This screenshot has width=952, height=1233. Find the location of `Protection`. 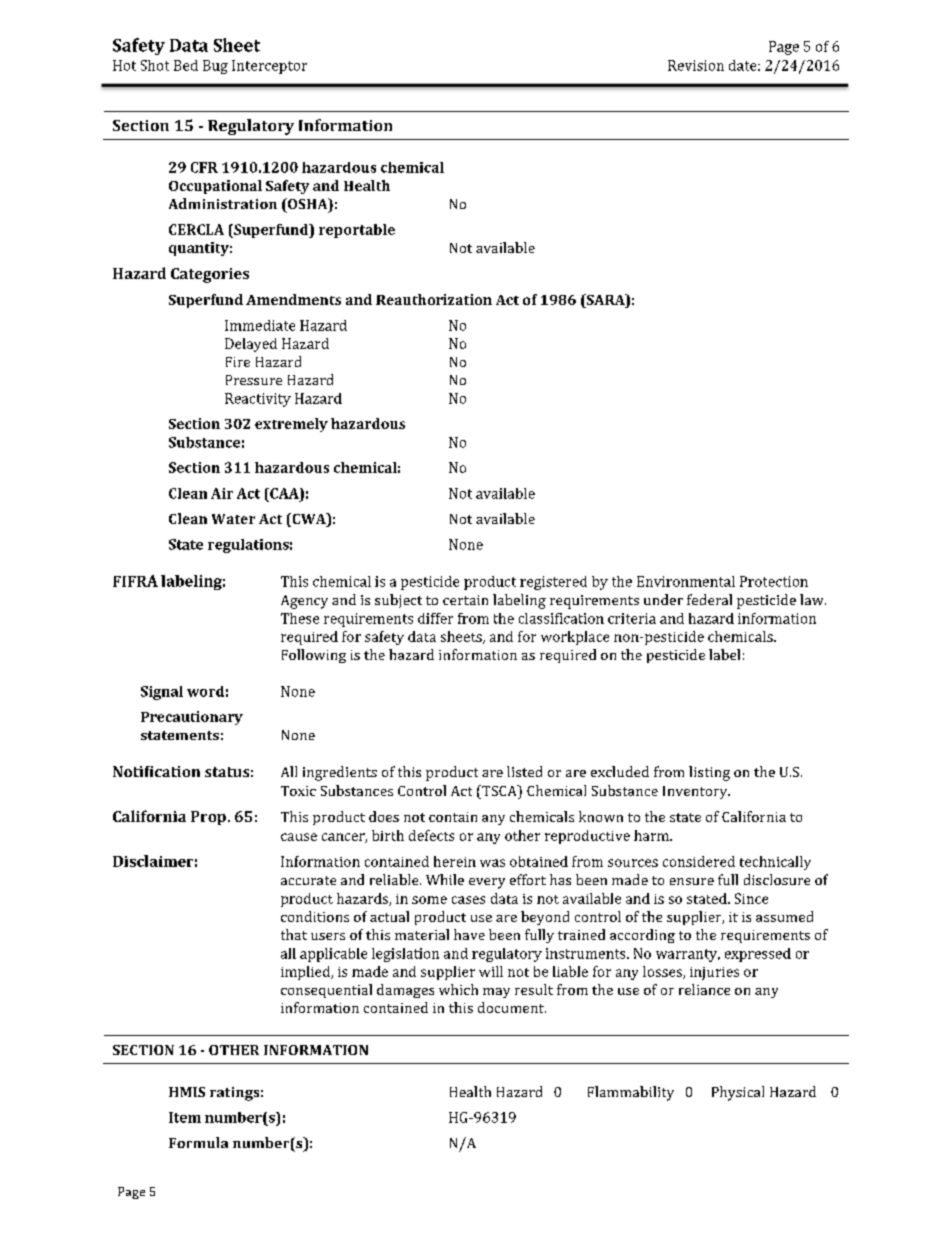

Protection is located at coordinates (774, 581).
